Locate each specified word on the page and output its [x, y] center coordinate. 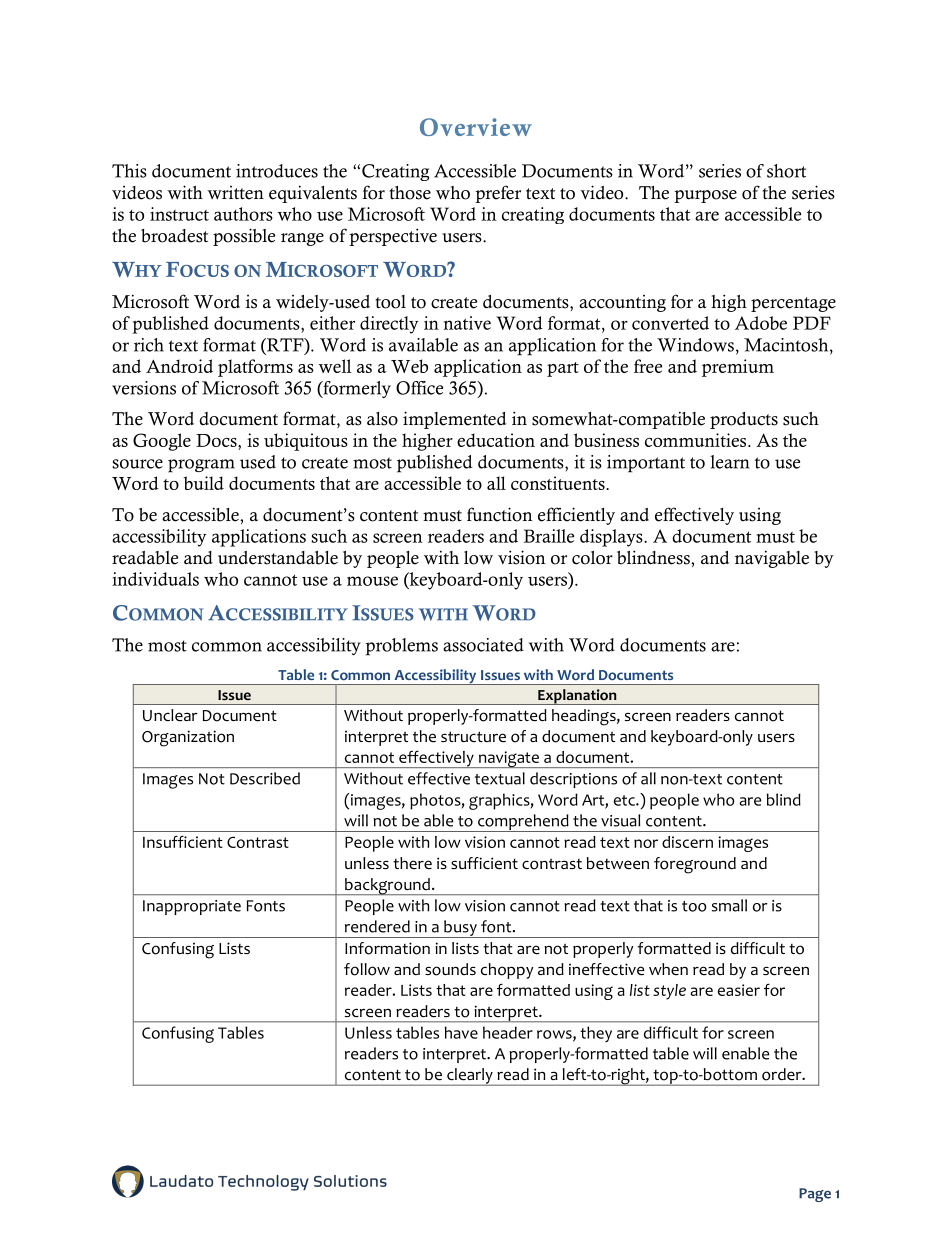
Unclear [170, 715]
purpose [705, 196]
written [235, 193]
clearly [470, 1077]
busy [460, 929]
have [461, 1032]
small [729, 905]
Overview [476, 127]
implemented [454, 420]
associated [483, 645]
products [744, 420]
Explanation [577, 697]
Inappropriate [192, 907]
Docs [217, 442]
